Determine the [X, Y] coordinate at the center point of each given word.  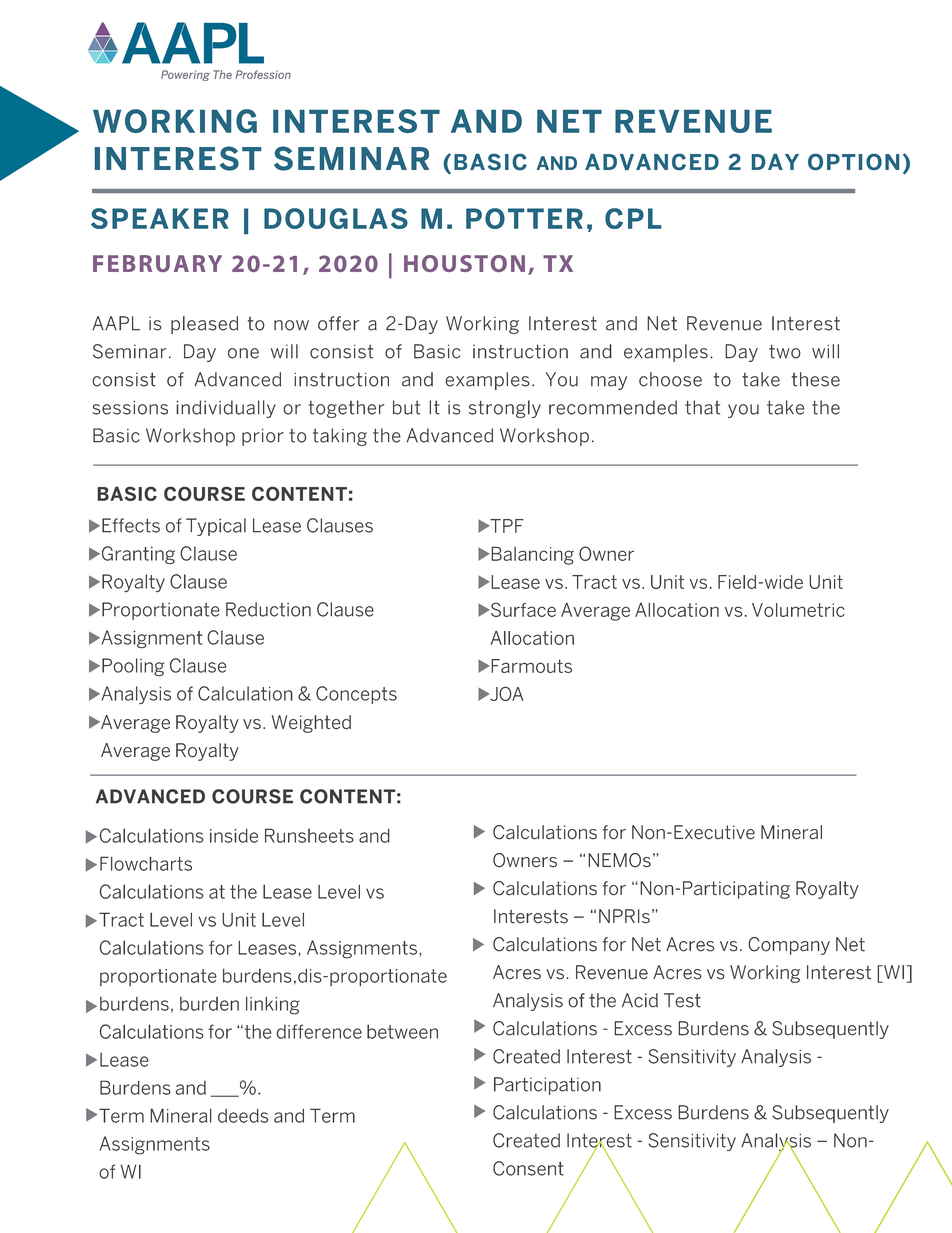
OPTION [853, 162]
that [702, 407]
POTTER [524, 218]
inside [234, 836]
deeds [243, 1116]
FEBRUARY [157, 263]
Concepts [356, 695]
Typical [216, 527]
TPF [505, 526]
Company [789, 946]
